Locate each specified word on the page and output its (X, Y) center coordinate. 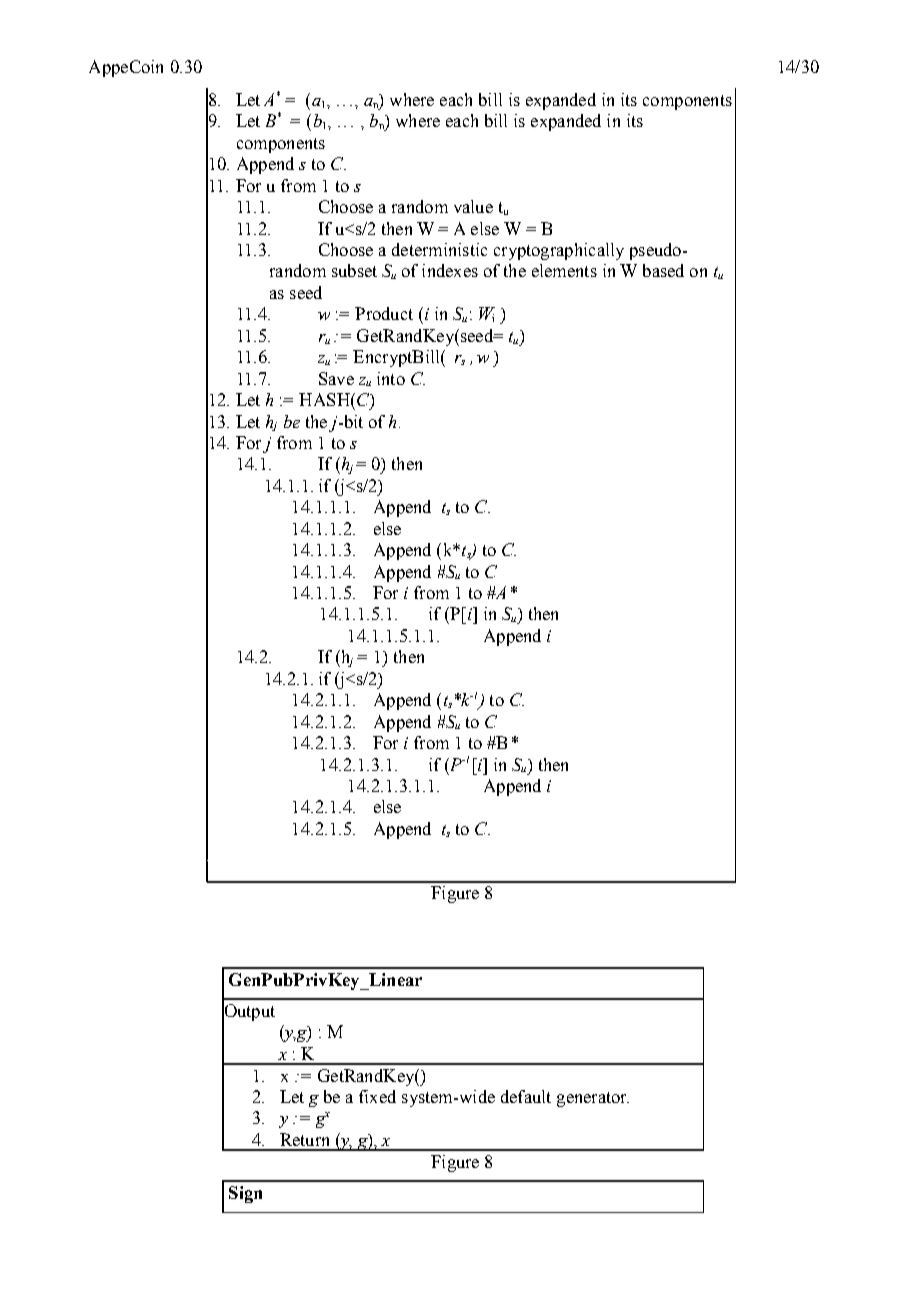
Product (384, 313)
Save (336, 378)
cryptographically (559, 251)
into (391, 378)
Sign (245, 1194)
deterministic (439, 249)
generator (593, 1099)
